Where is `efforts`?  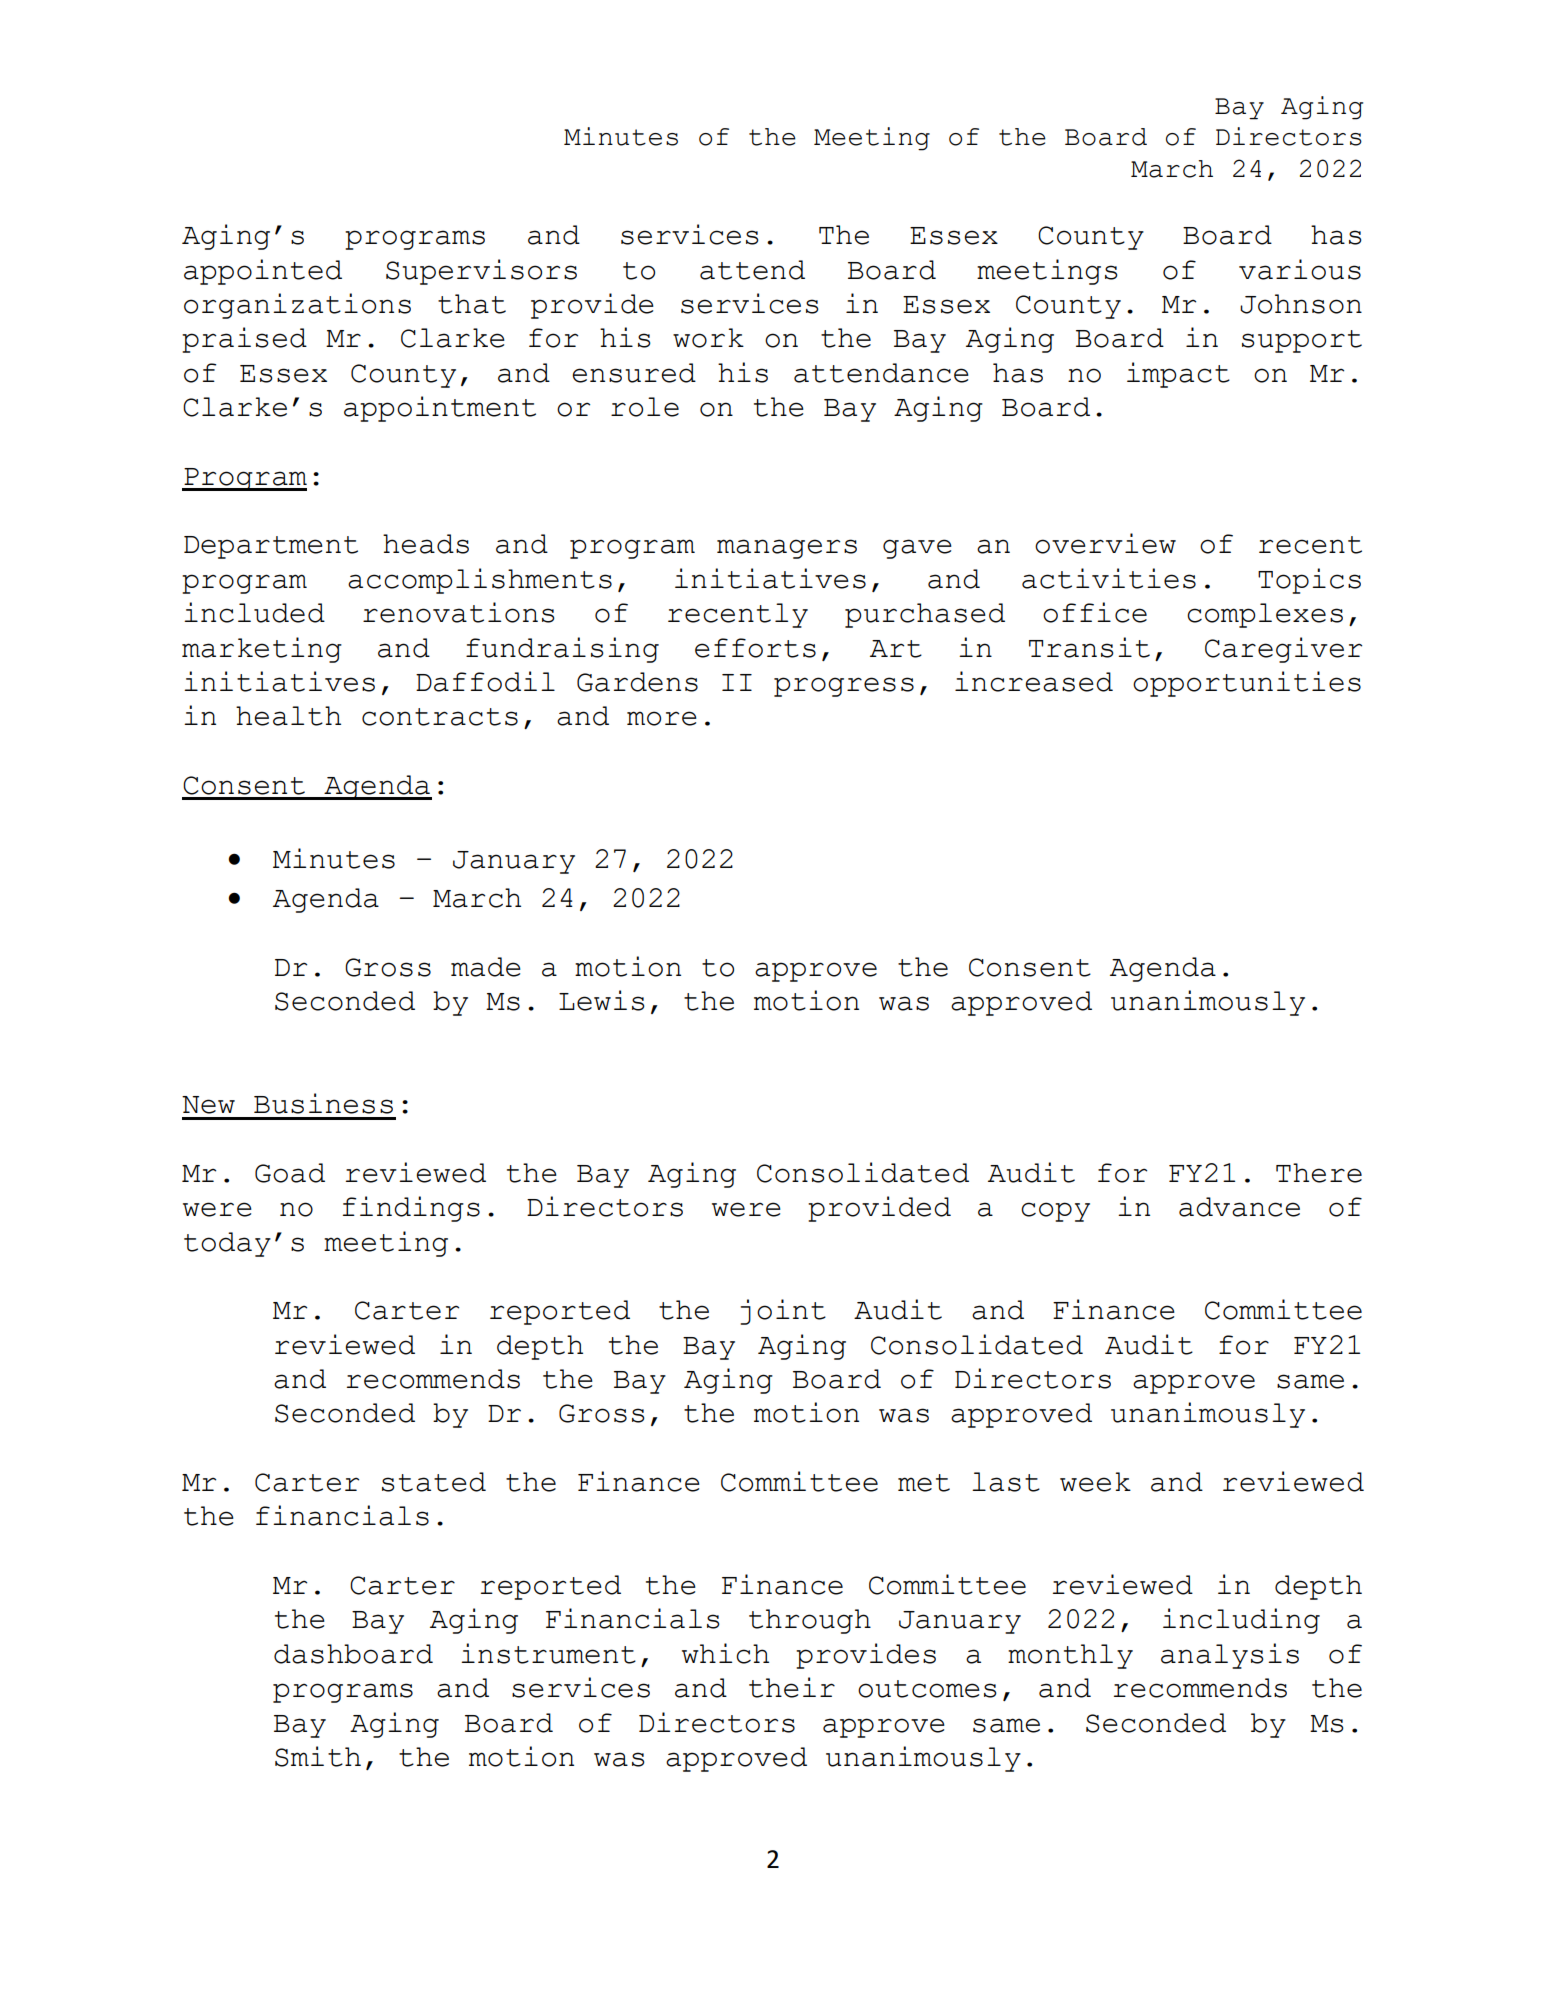 efforts is located at coordinates (755, 648).
